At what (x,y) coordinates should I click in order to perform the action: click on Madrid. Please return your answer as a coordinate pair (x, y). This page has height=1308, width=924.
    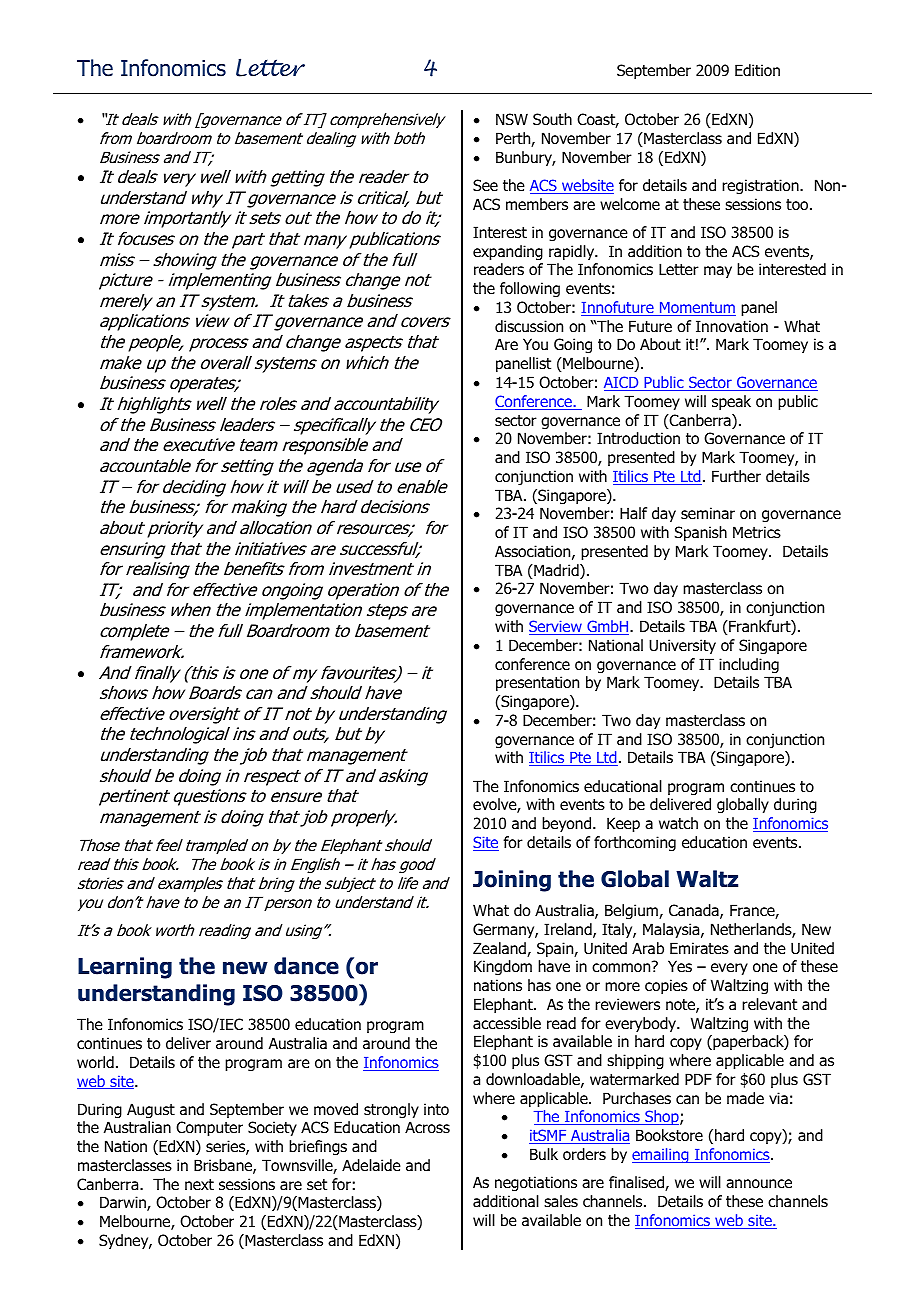
    Looking at the image, I should click on (556, 571).
